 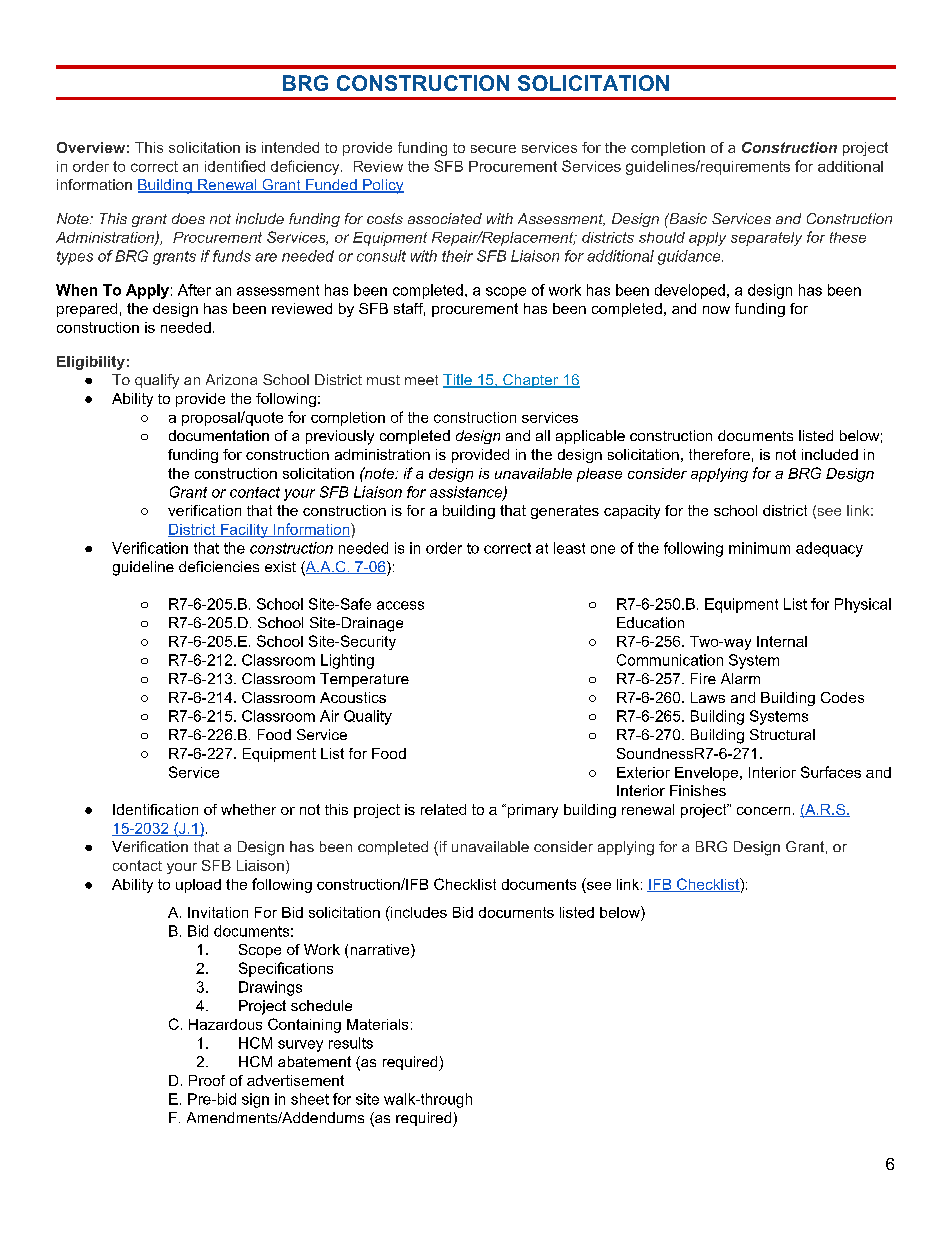 I want to click on secure, so click(x=493, y=149).
